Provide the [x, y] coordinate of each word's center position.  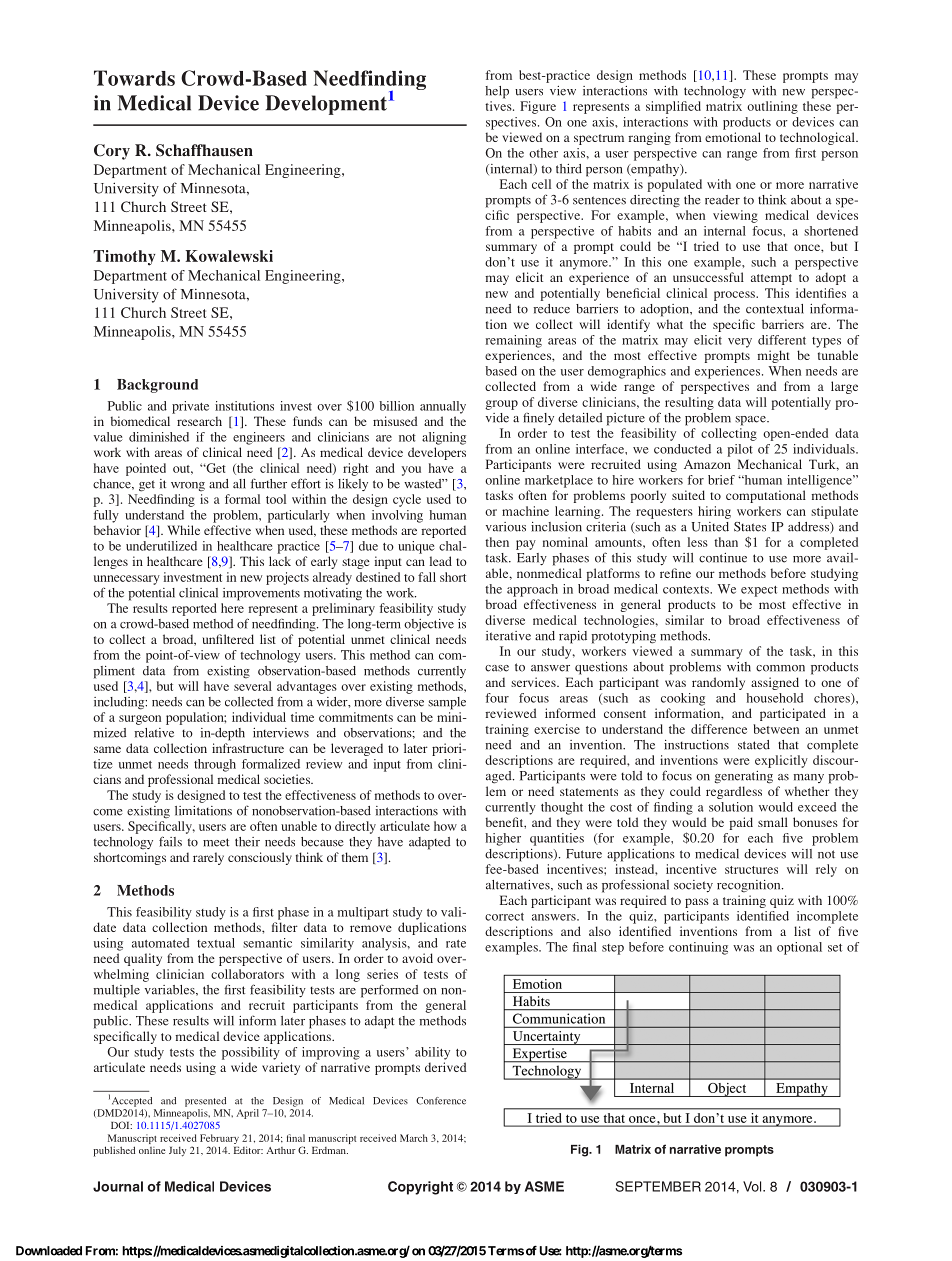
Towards [134, 78]
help [497, 92]
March [414, 1138]
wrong [188, 487]
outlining [772, 107]
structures [751, 870]
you [411, 471]
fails [170, 841]
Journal [118, 1186]
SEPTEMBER [658, 1186]
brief [721, 480]
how [445, 826]
